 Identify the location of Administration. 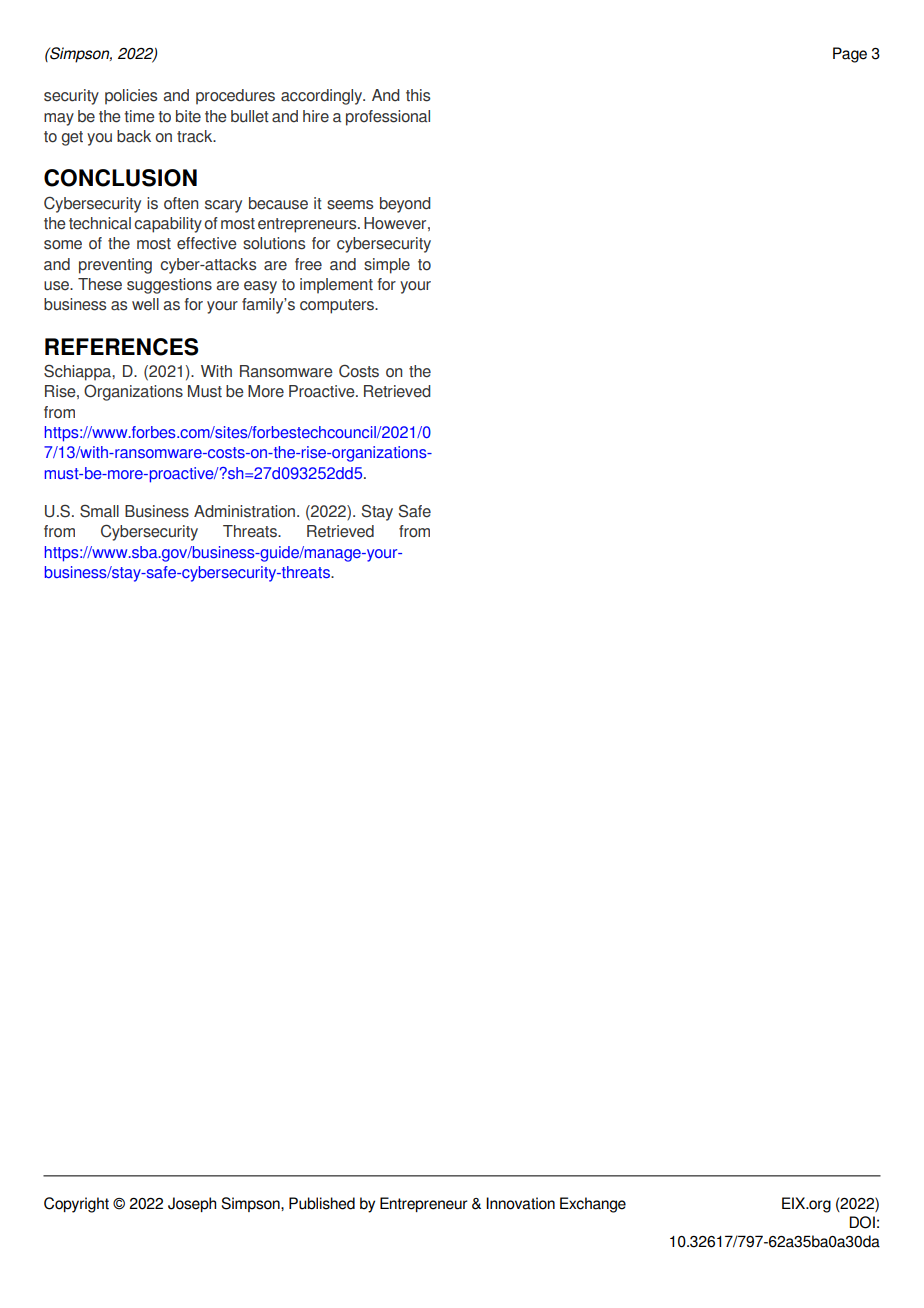
(244, 511).
